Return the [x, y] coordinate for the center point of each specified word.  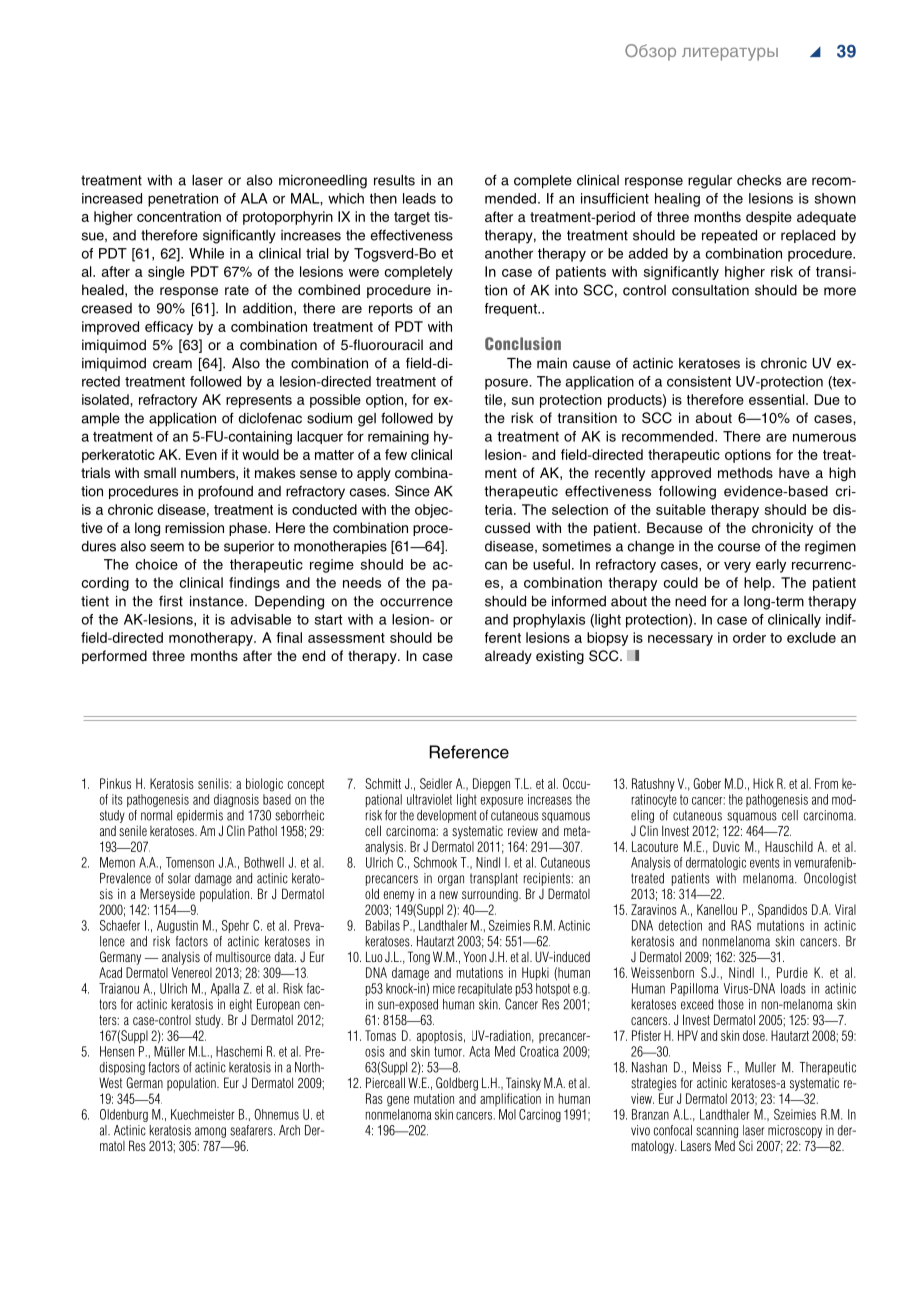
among [210, 1132]
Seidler [436, 783]
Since [412, 491]
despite [769, 218]
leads [419, 198]
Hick [763, 783]
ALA [254, 198]
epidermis [200, 816]
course [739, 547]
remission [194, 527]
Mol [507, 1114]
